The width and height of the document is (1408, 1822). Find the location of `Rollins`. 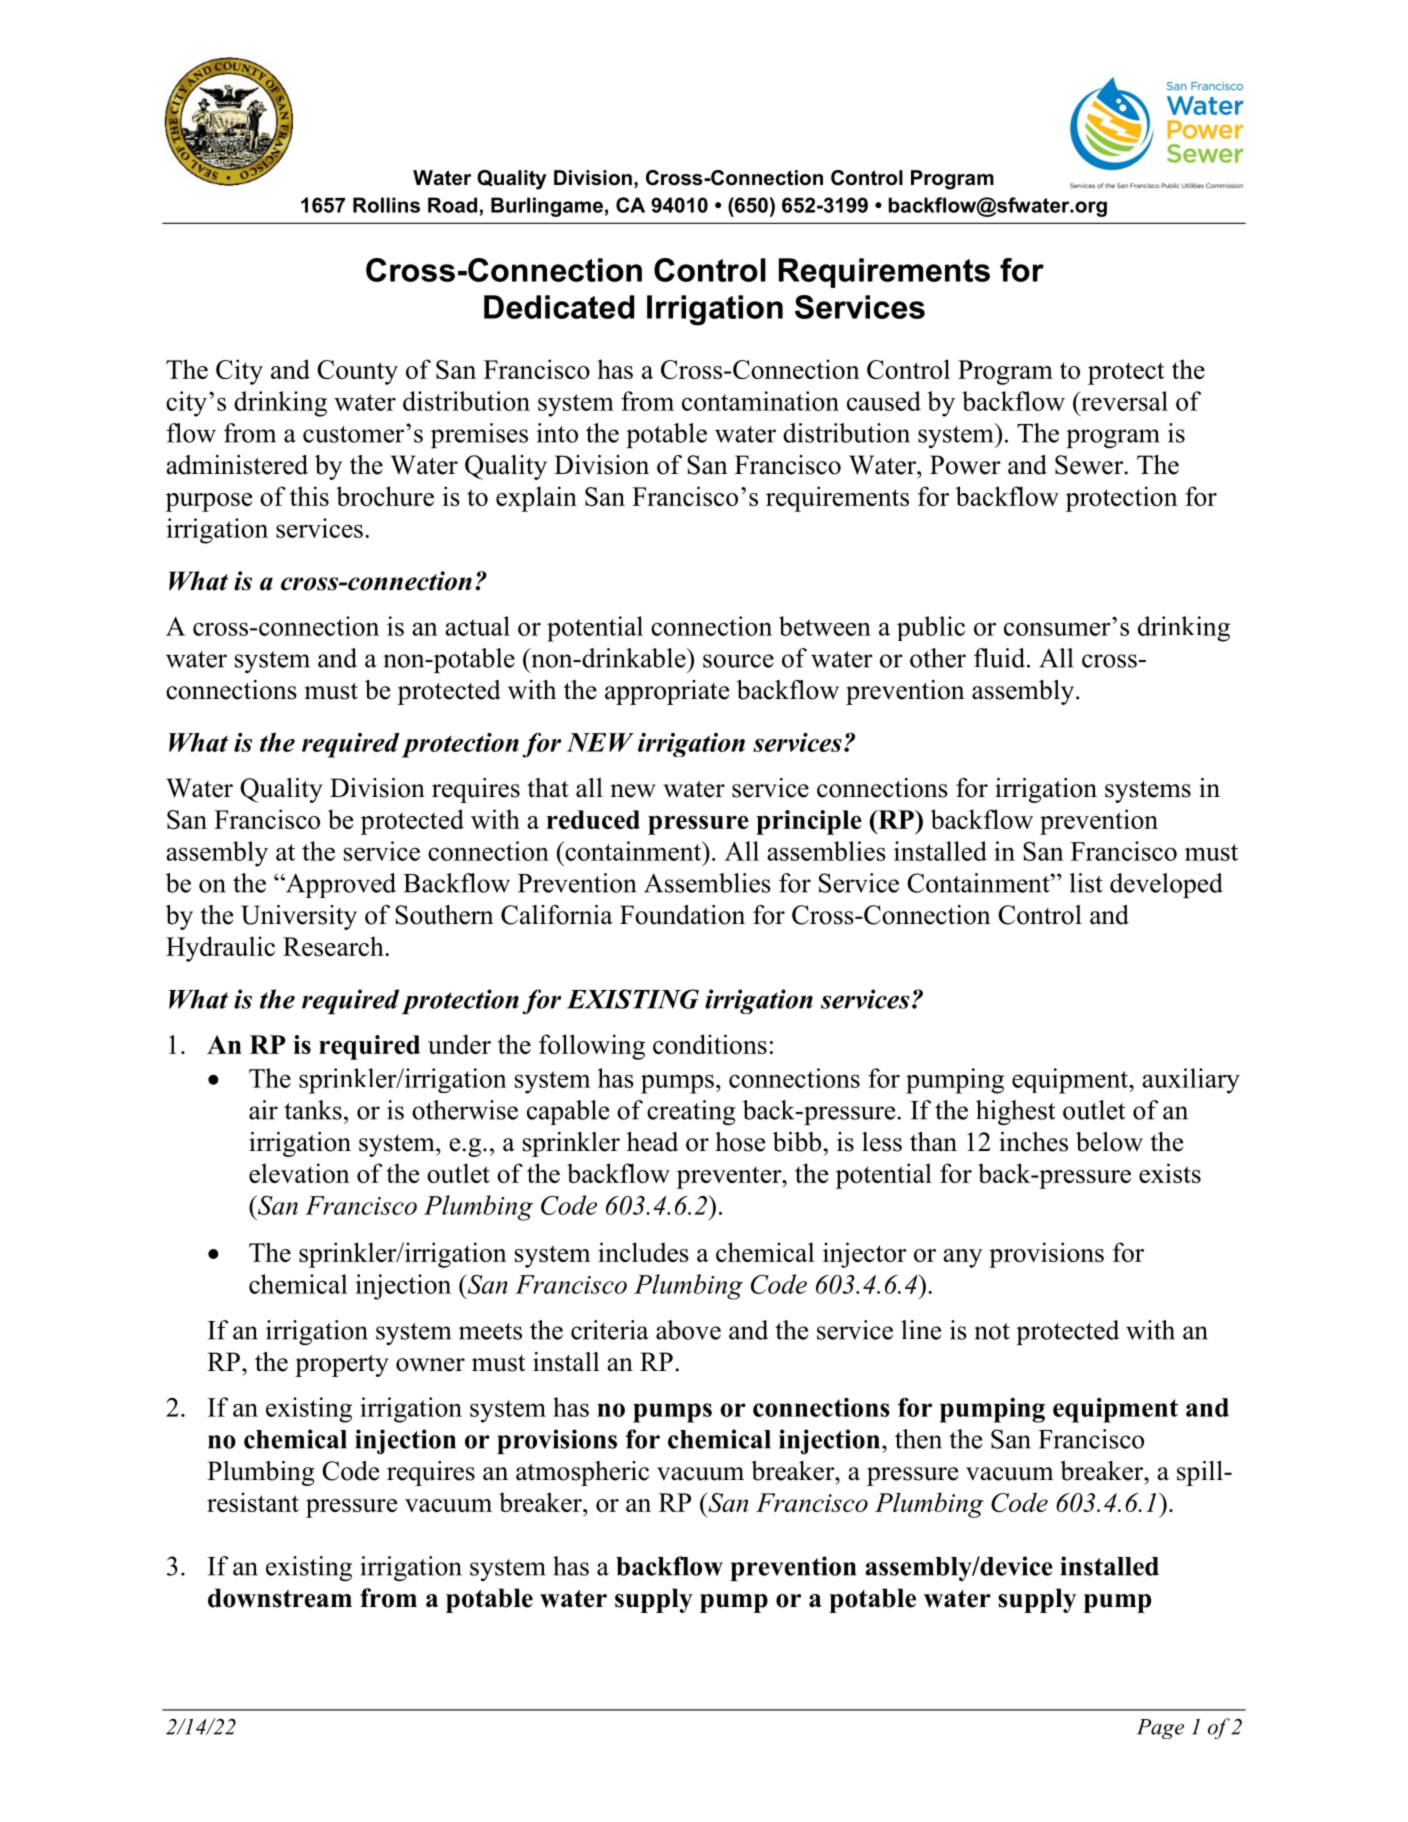

Rollins is located at coordinates (386, 205).
